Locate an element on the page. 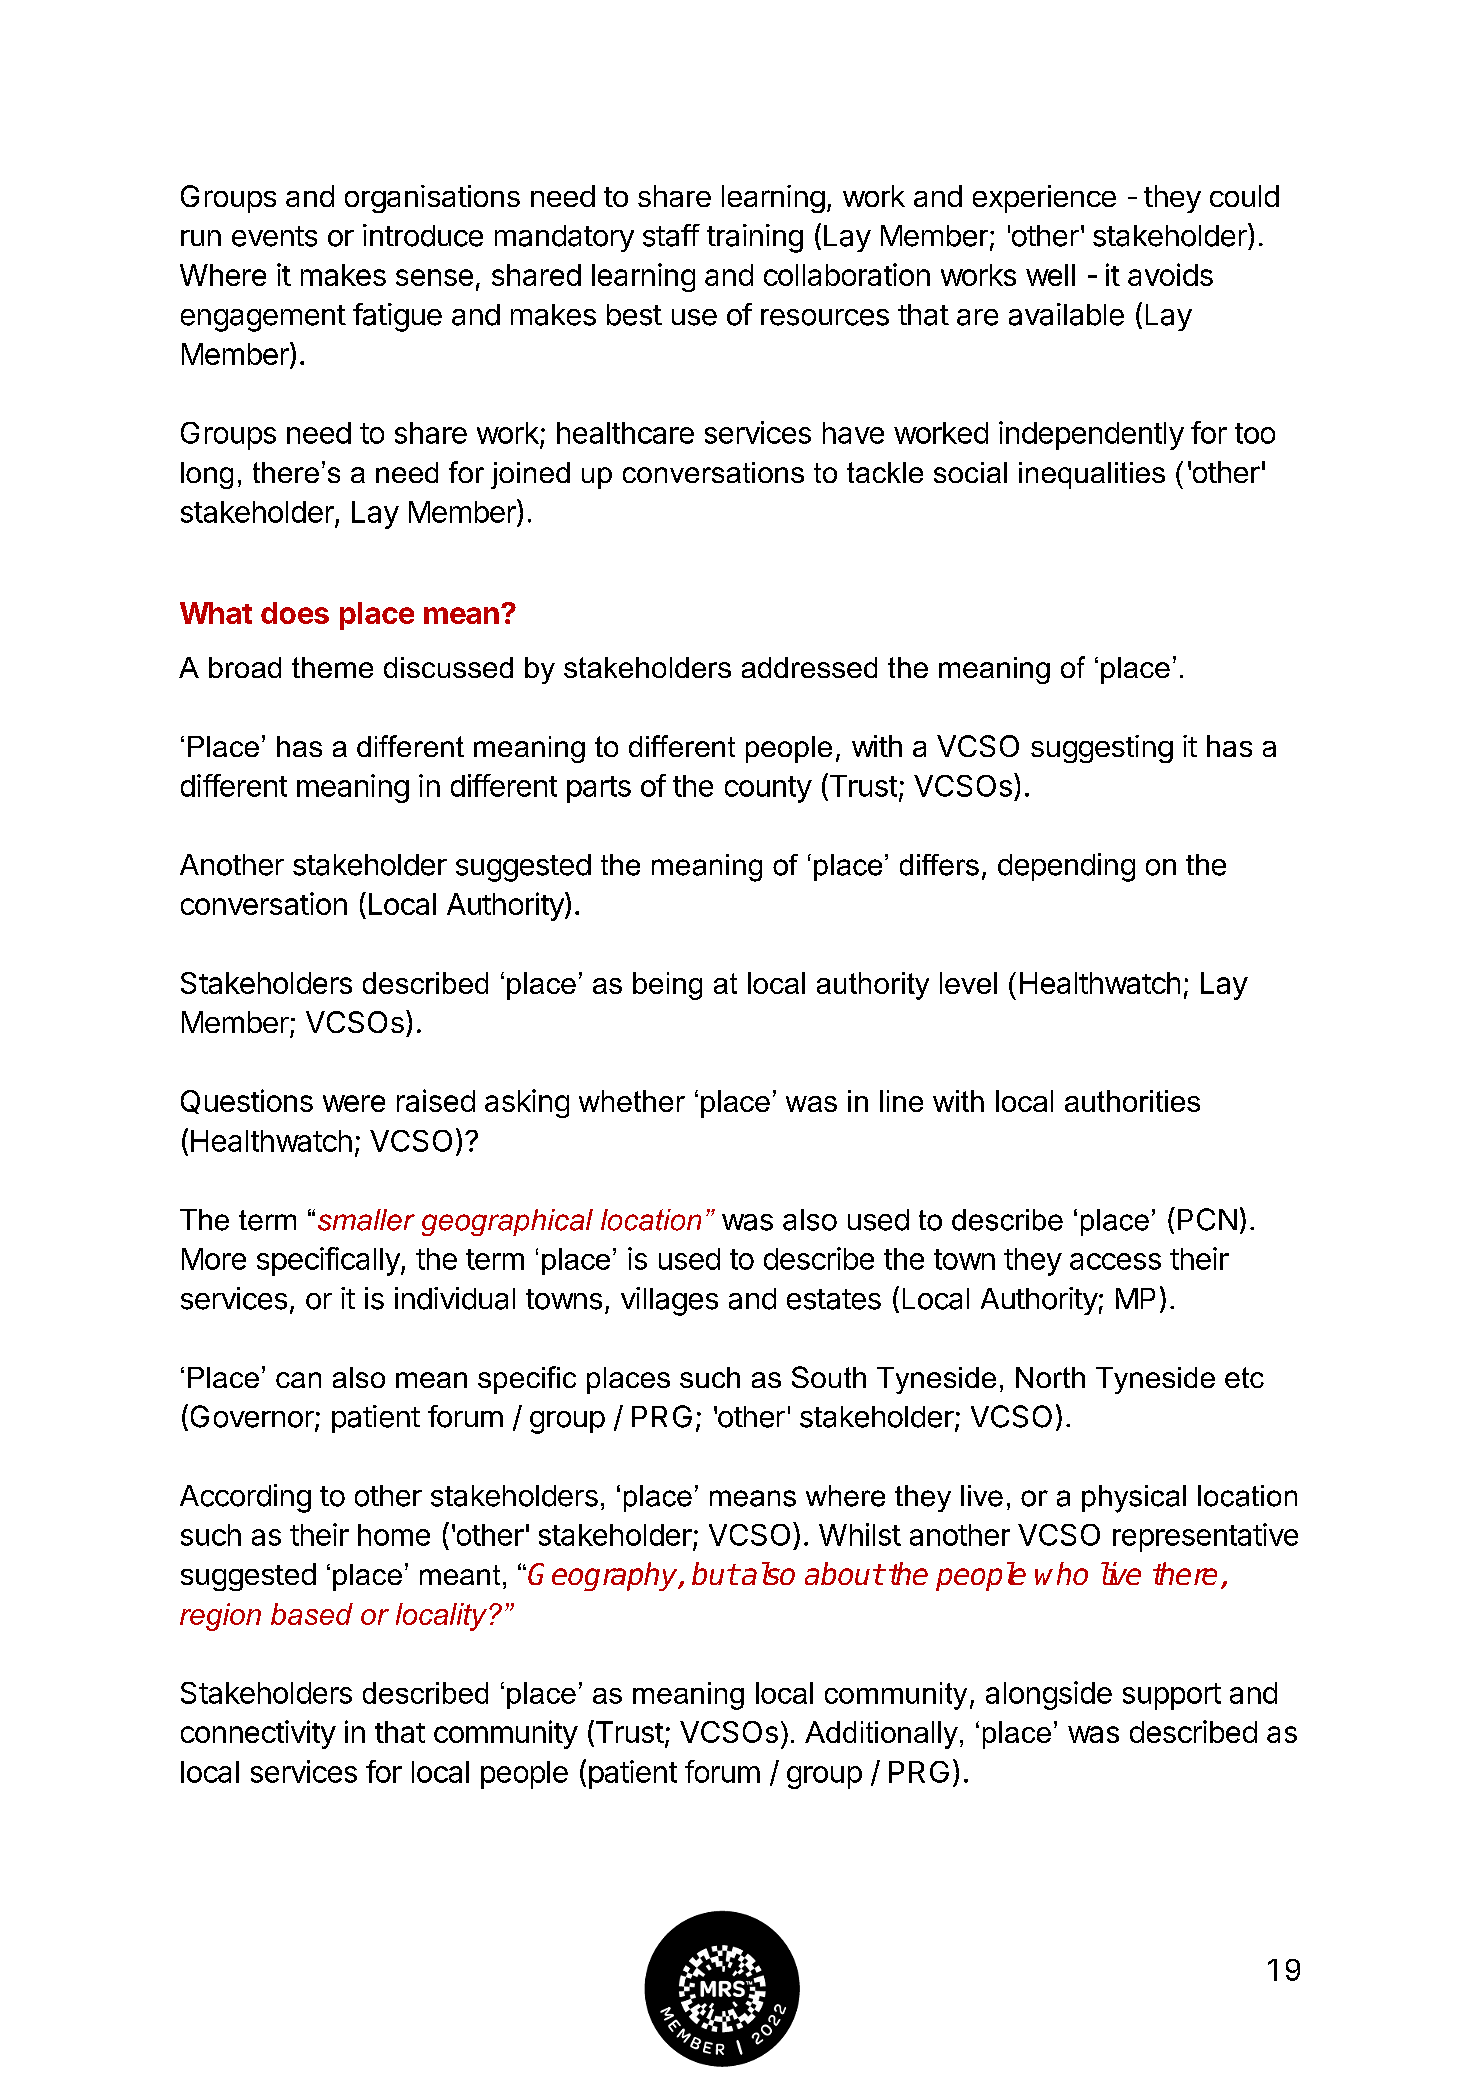  avoids is located at coordinates (1170, 274).
